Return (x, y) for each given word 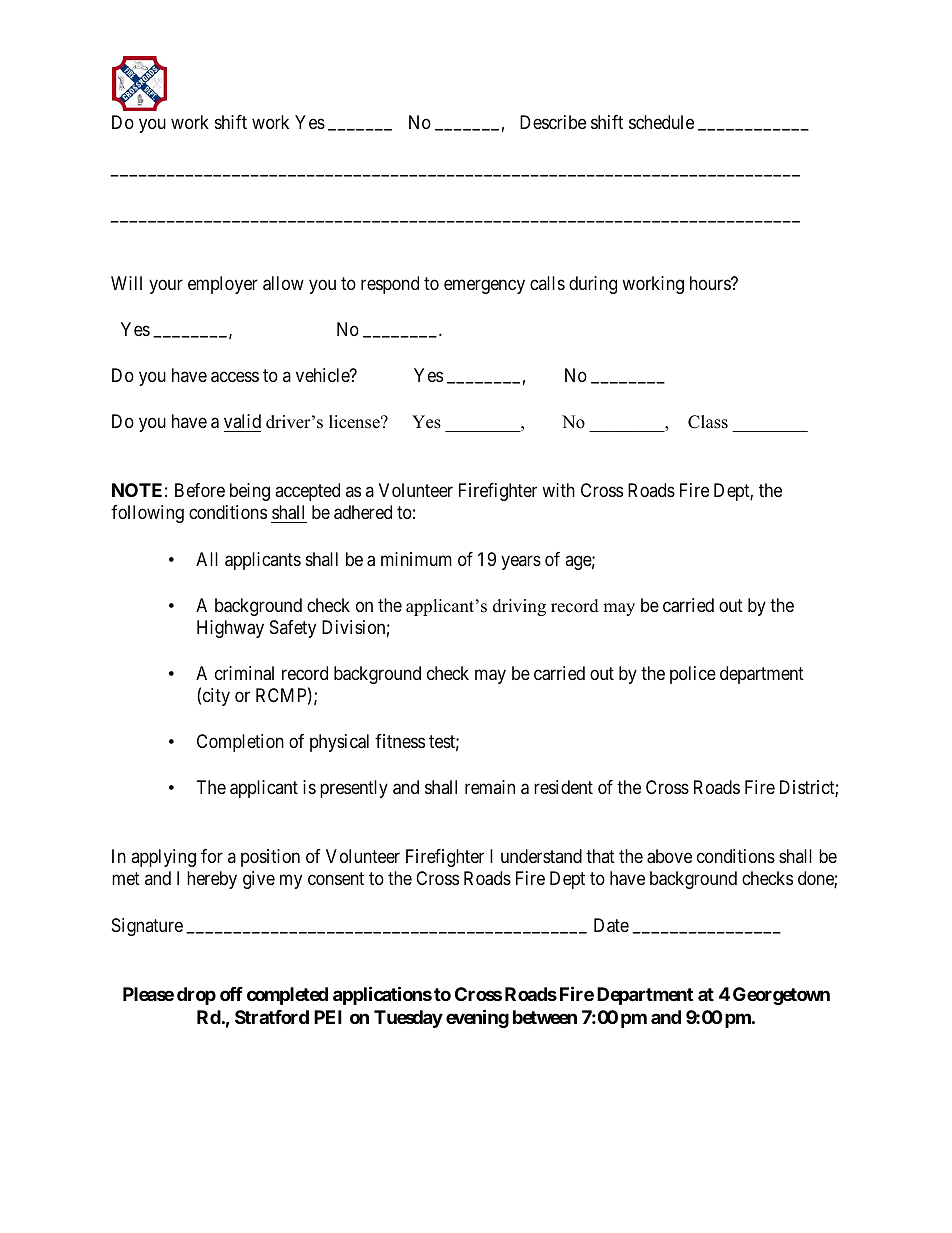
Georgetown (781, 996)
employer (223, 285)
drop (196, 996)
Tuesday (408, 1019)
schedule (661, 122)
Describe (553, 122)
